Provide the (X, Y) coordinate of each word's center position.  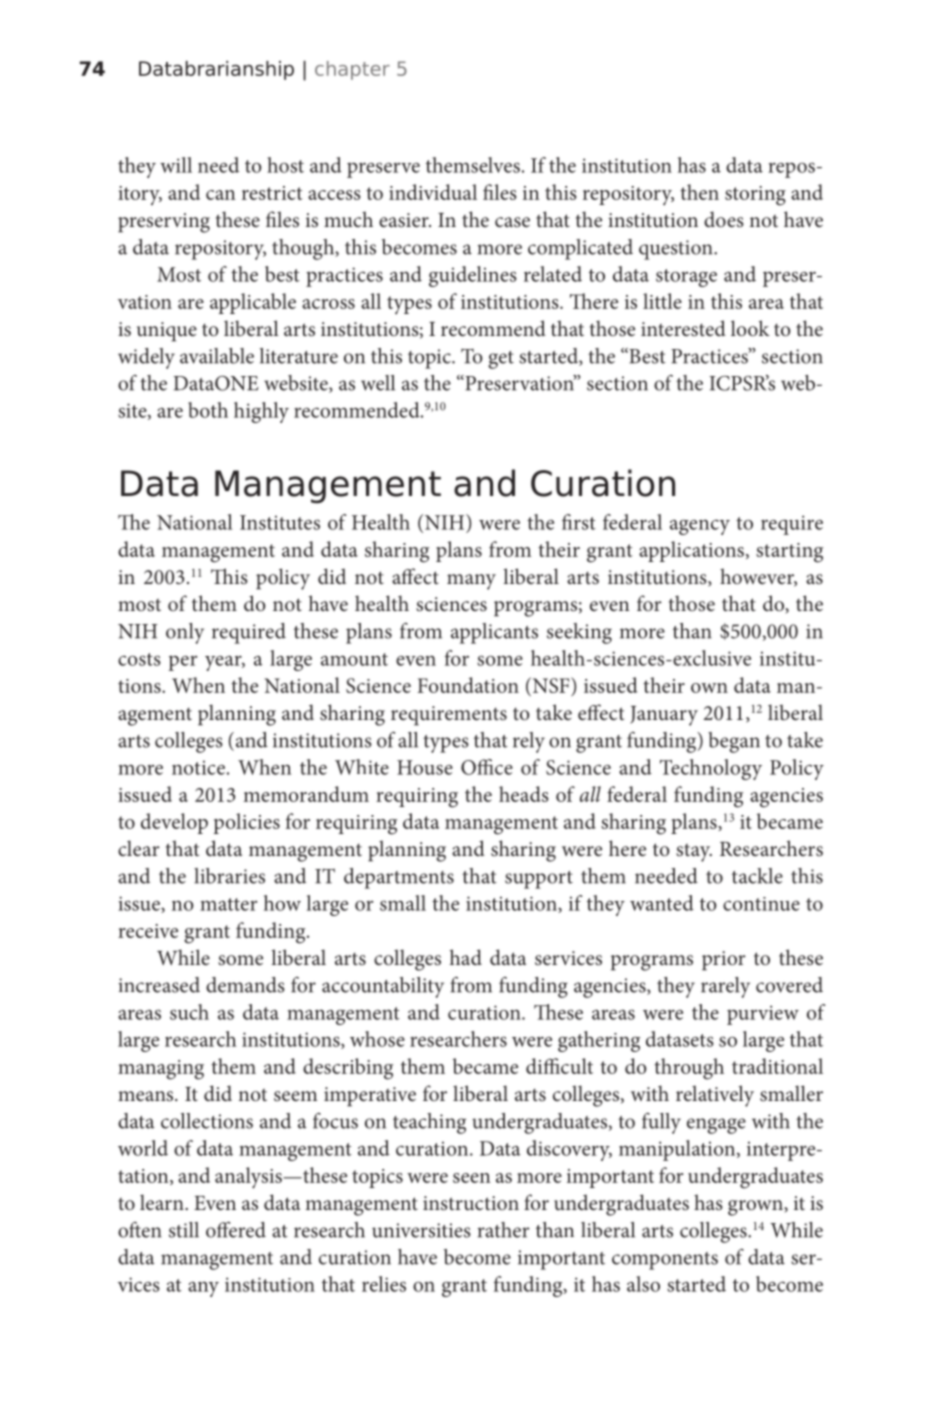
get (501, 360)
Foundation (468, 685)
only (185, 633)
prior (724, 961)
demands (245, 985)
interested (683, 328)
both (208, 410)
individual (433, 192)
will (176, 165)
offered (236, 1230)
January (664, 716)
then (699, 192)
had (466, 957)
